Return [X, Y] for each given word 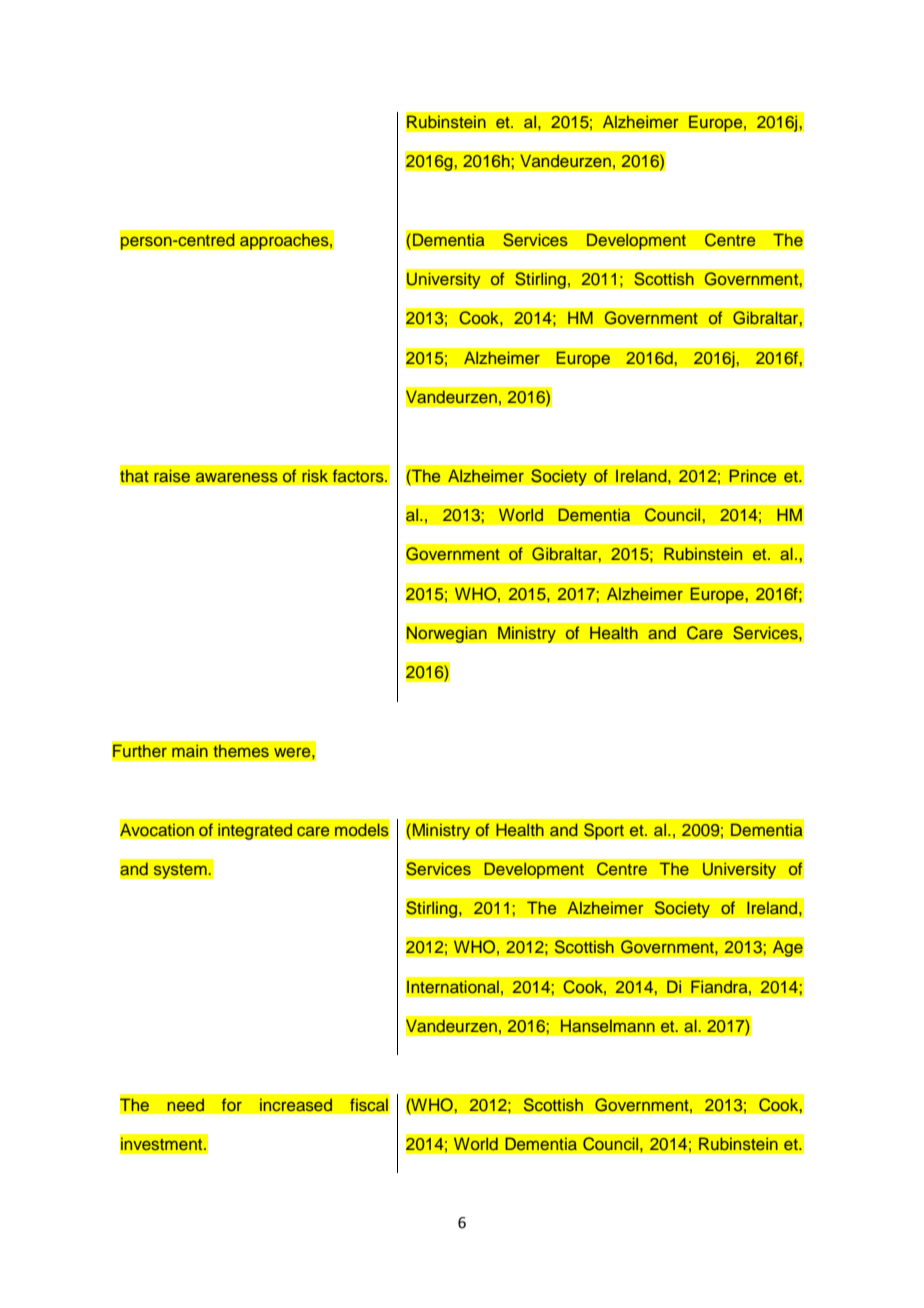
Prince [752, 475]
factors [359, 475]
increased [296, 1105]
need [185, 1105]
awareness [237, 477]
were [293, 752]
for [232, 1104]
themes [241, 751]
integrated [255, 831]
